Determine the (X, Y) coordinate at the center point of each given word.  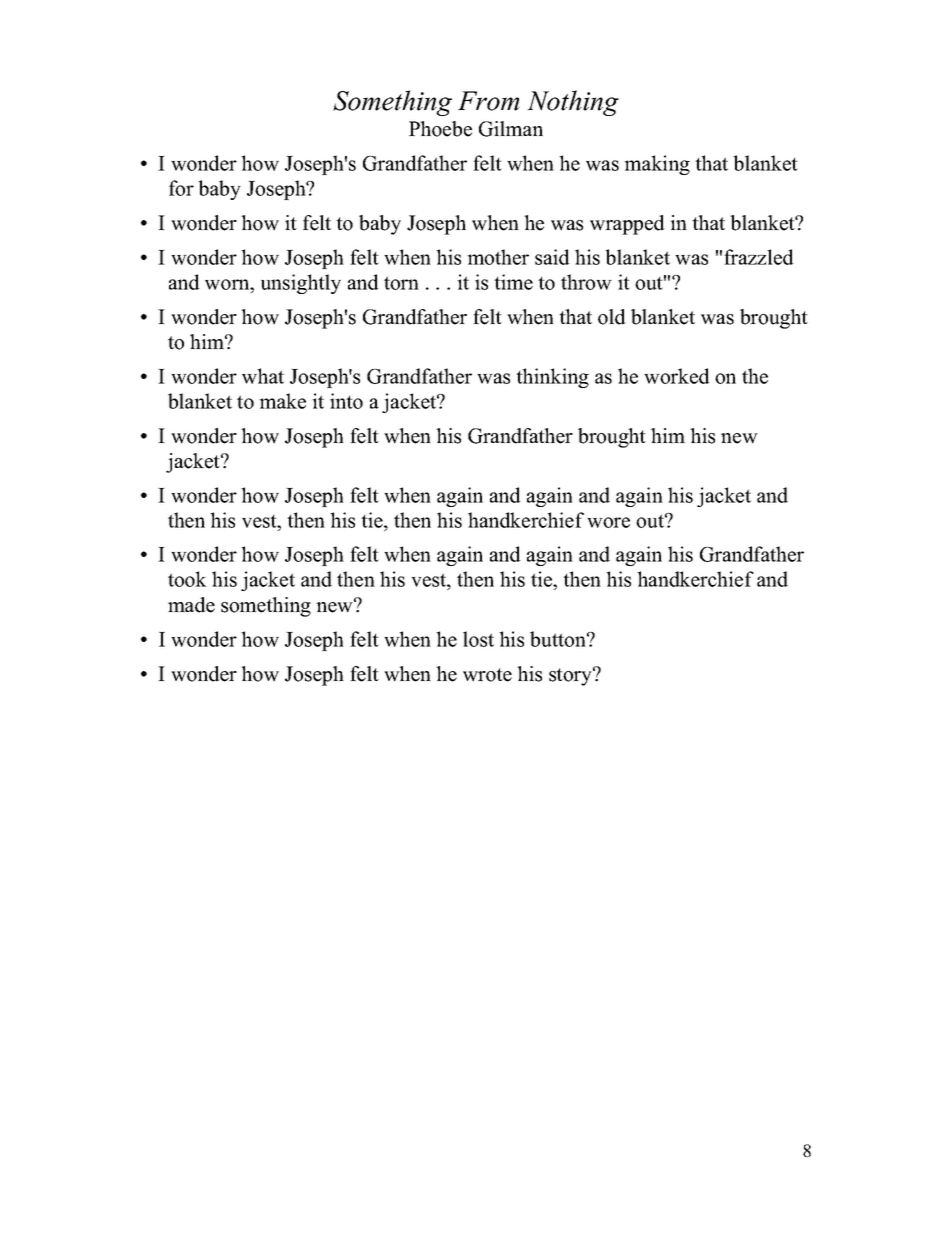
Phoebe (440, 129)
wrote (487, 675)
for (181, 188)
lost (478, 639)
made (191, 605)
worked (677, 376)
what (263, 376)
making (657, 165)
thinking (552, 378)
